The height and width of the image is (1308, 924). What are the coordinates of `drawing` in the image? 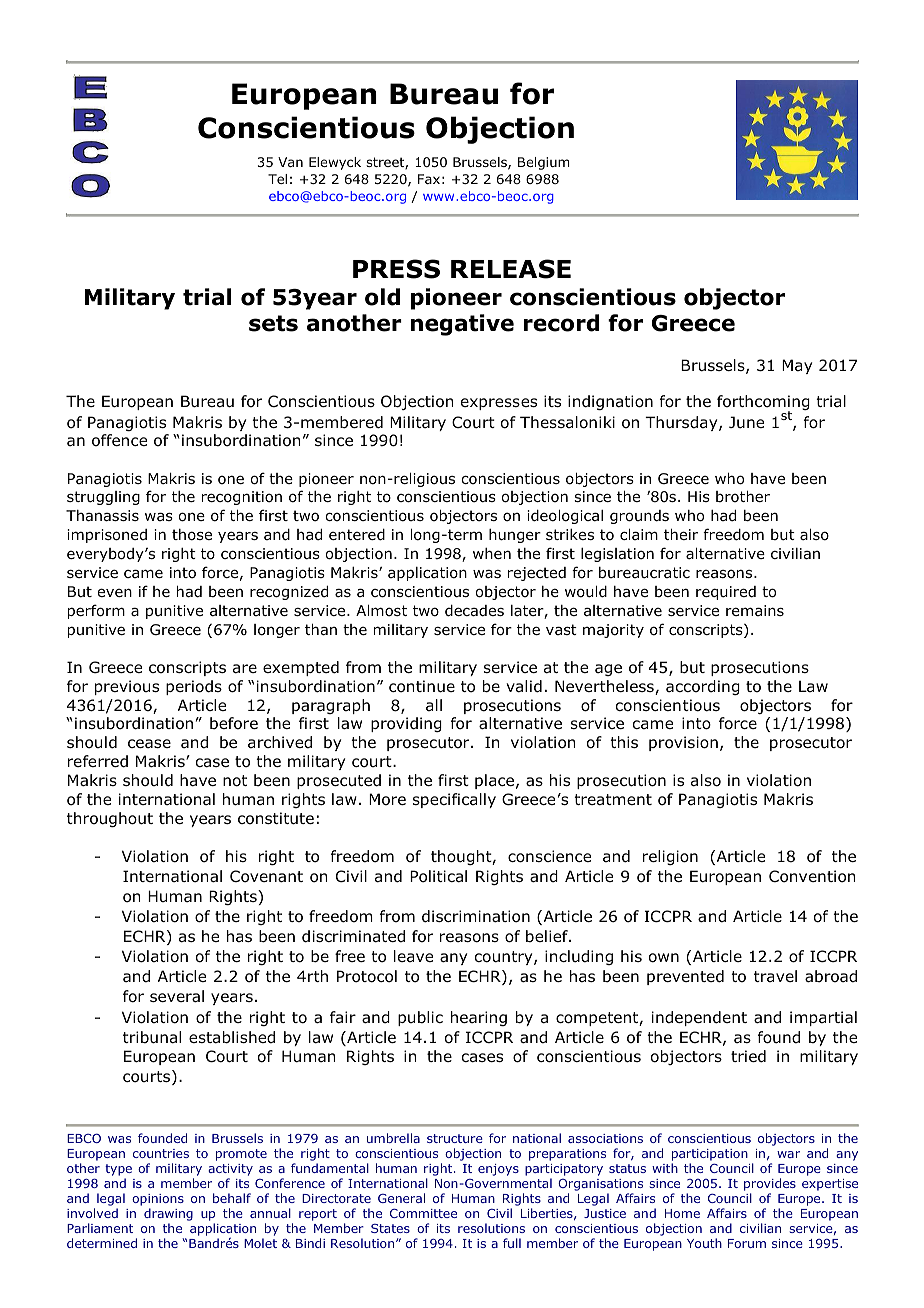 It's located at (168, 1216).
